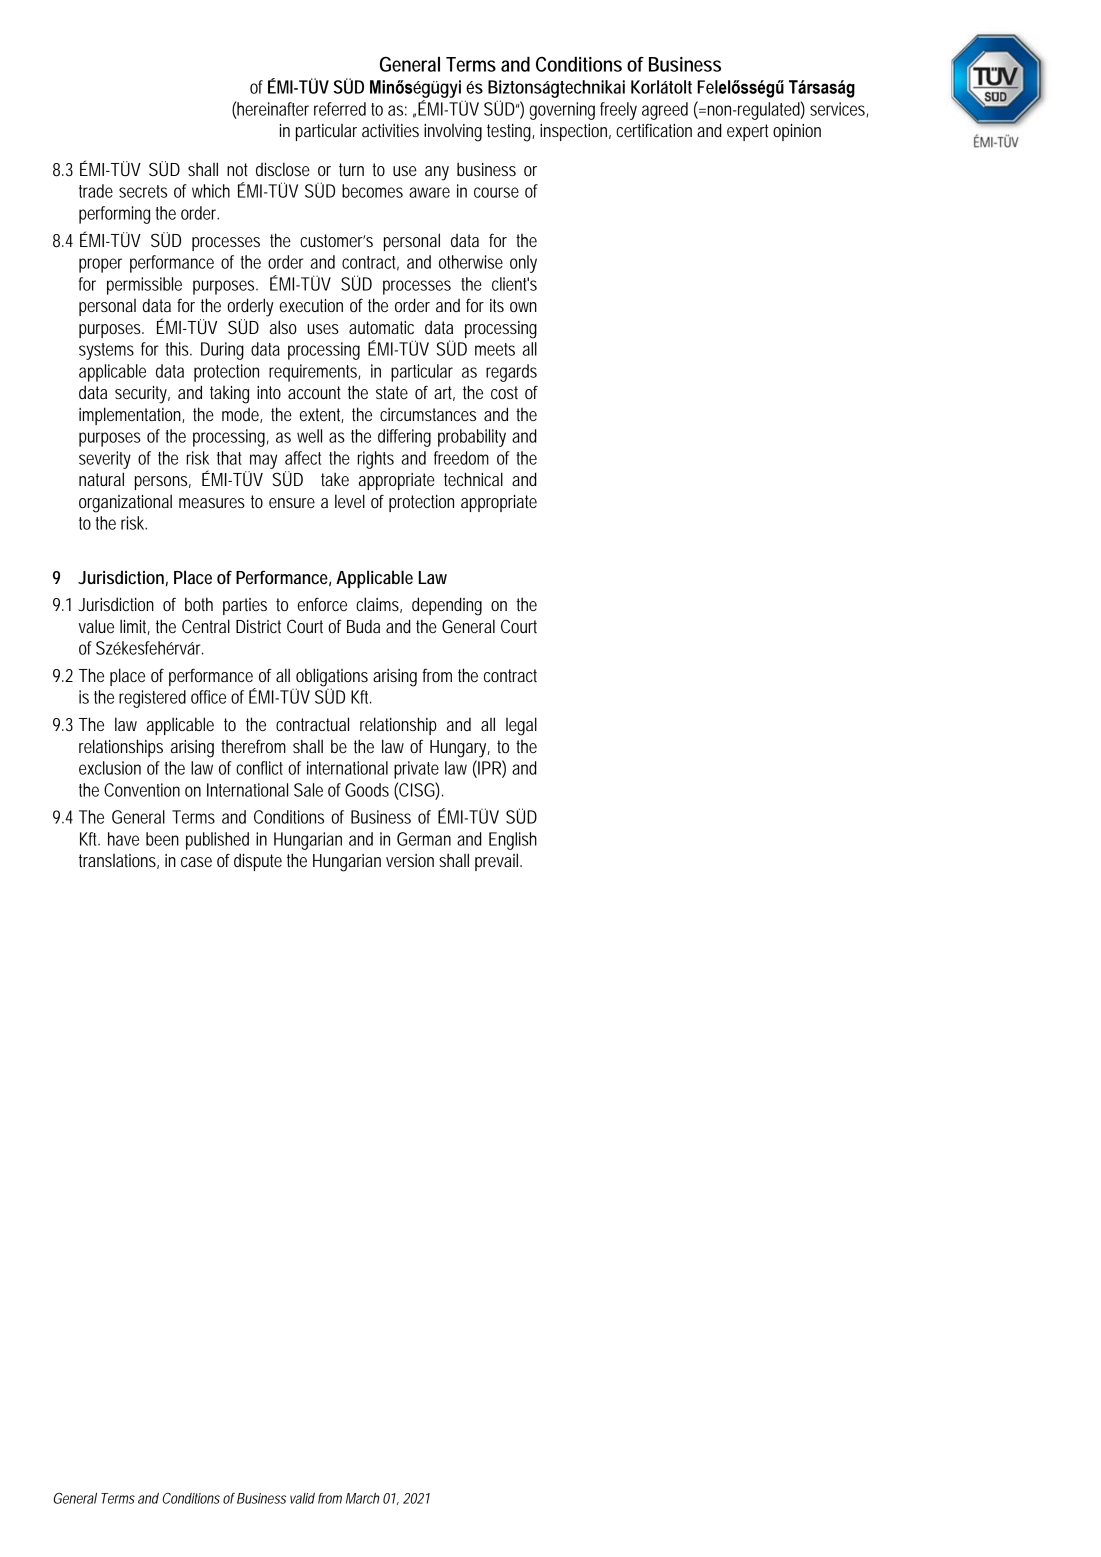  What do you see at coordinates (211, 191) in the document?
I see `which` at bounding box center [211, 191].
